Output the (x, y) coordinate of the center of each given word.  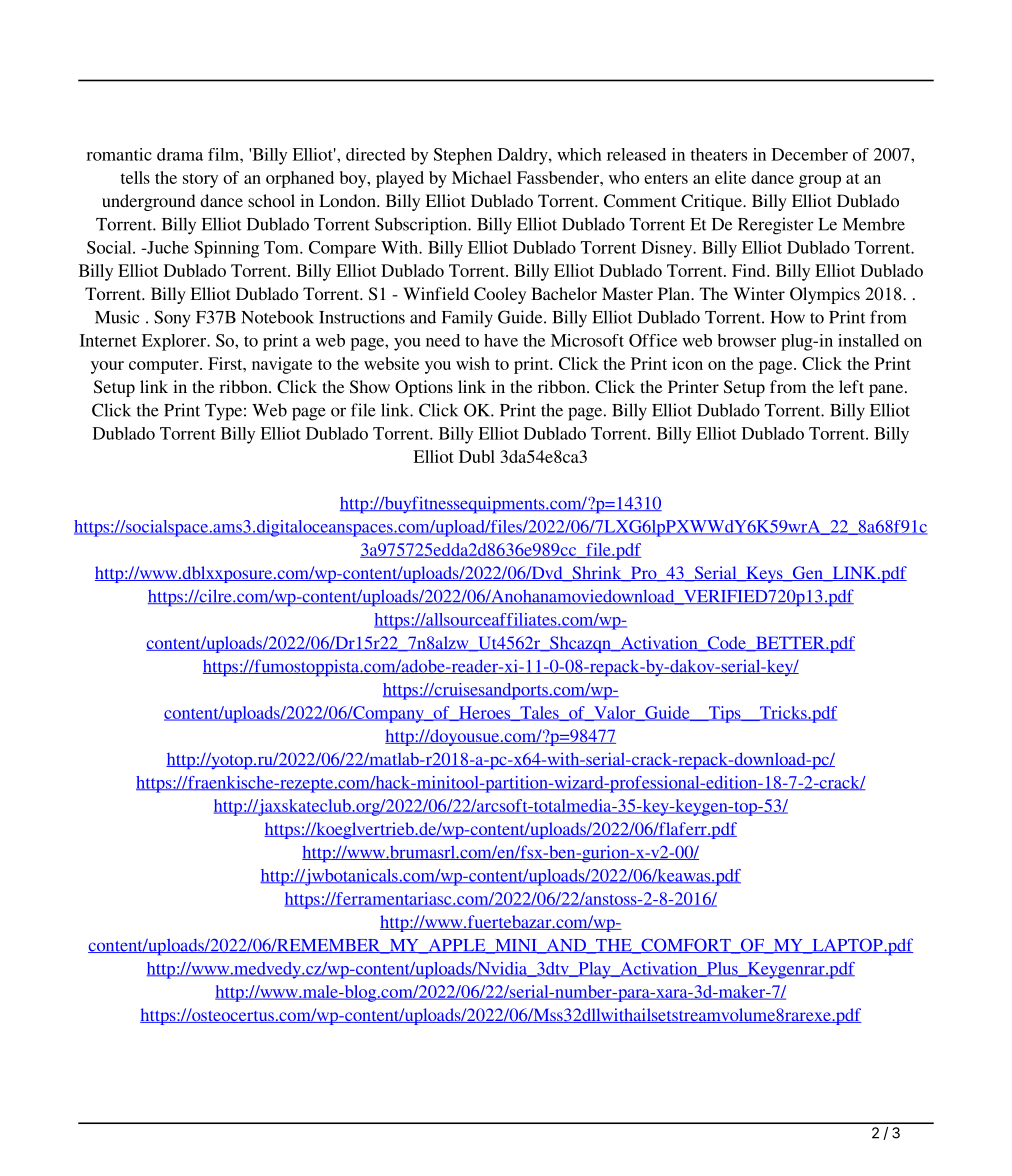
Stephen (463, 156)
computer (165, 366)
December (810, 154)
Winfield (436, 293)
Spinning (226, 249)
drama (180, 154)
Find (750, 270)
